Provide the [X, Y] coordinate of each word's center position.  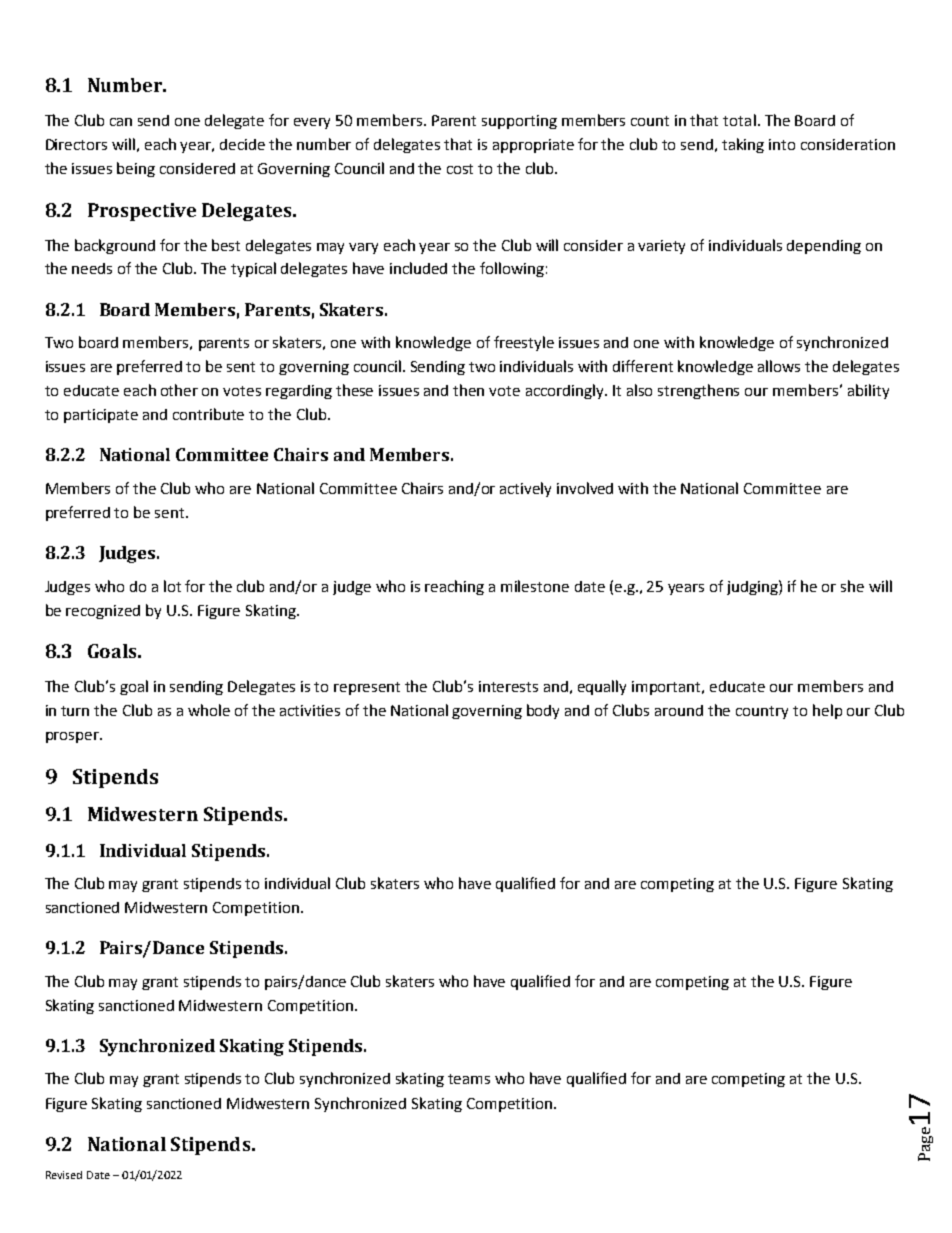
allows [779, 366]
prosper [73, 737]
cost [460, 169]
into [782, 144]
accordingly [566, 391]
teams [469, 1079]
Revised [64, 1175]
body [543, 711]
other [179, 390]
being [136, 169]
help [827, 711]
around [679, 710]
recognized [103, 612]
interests [508, 686]
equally [602, 687]
